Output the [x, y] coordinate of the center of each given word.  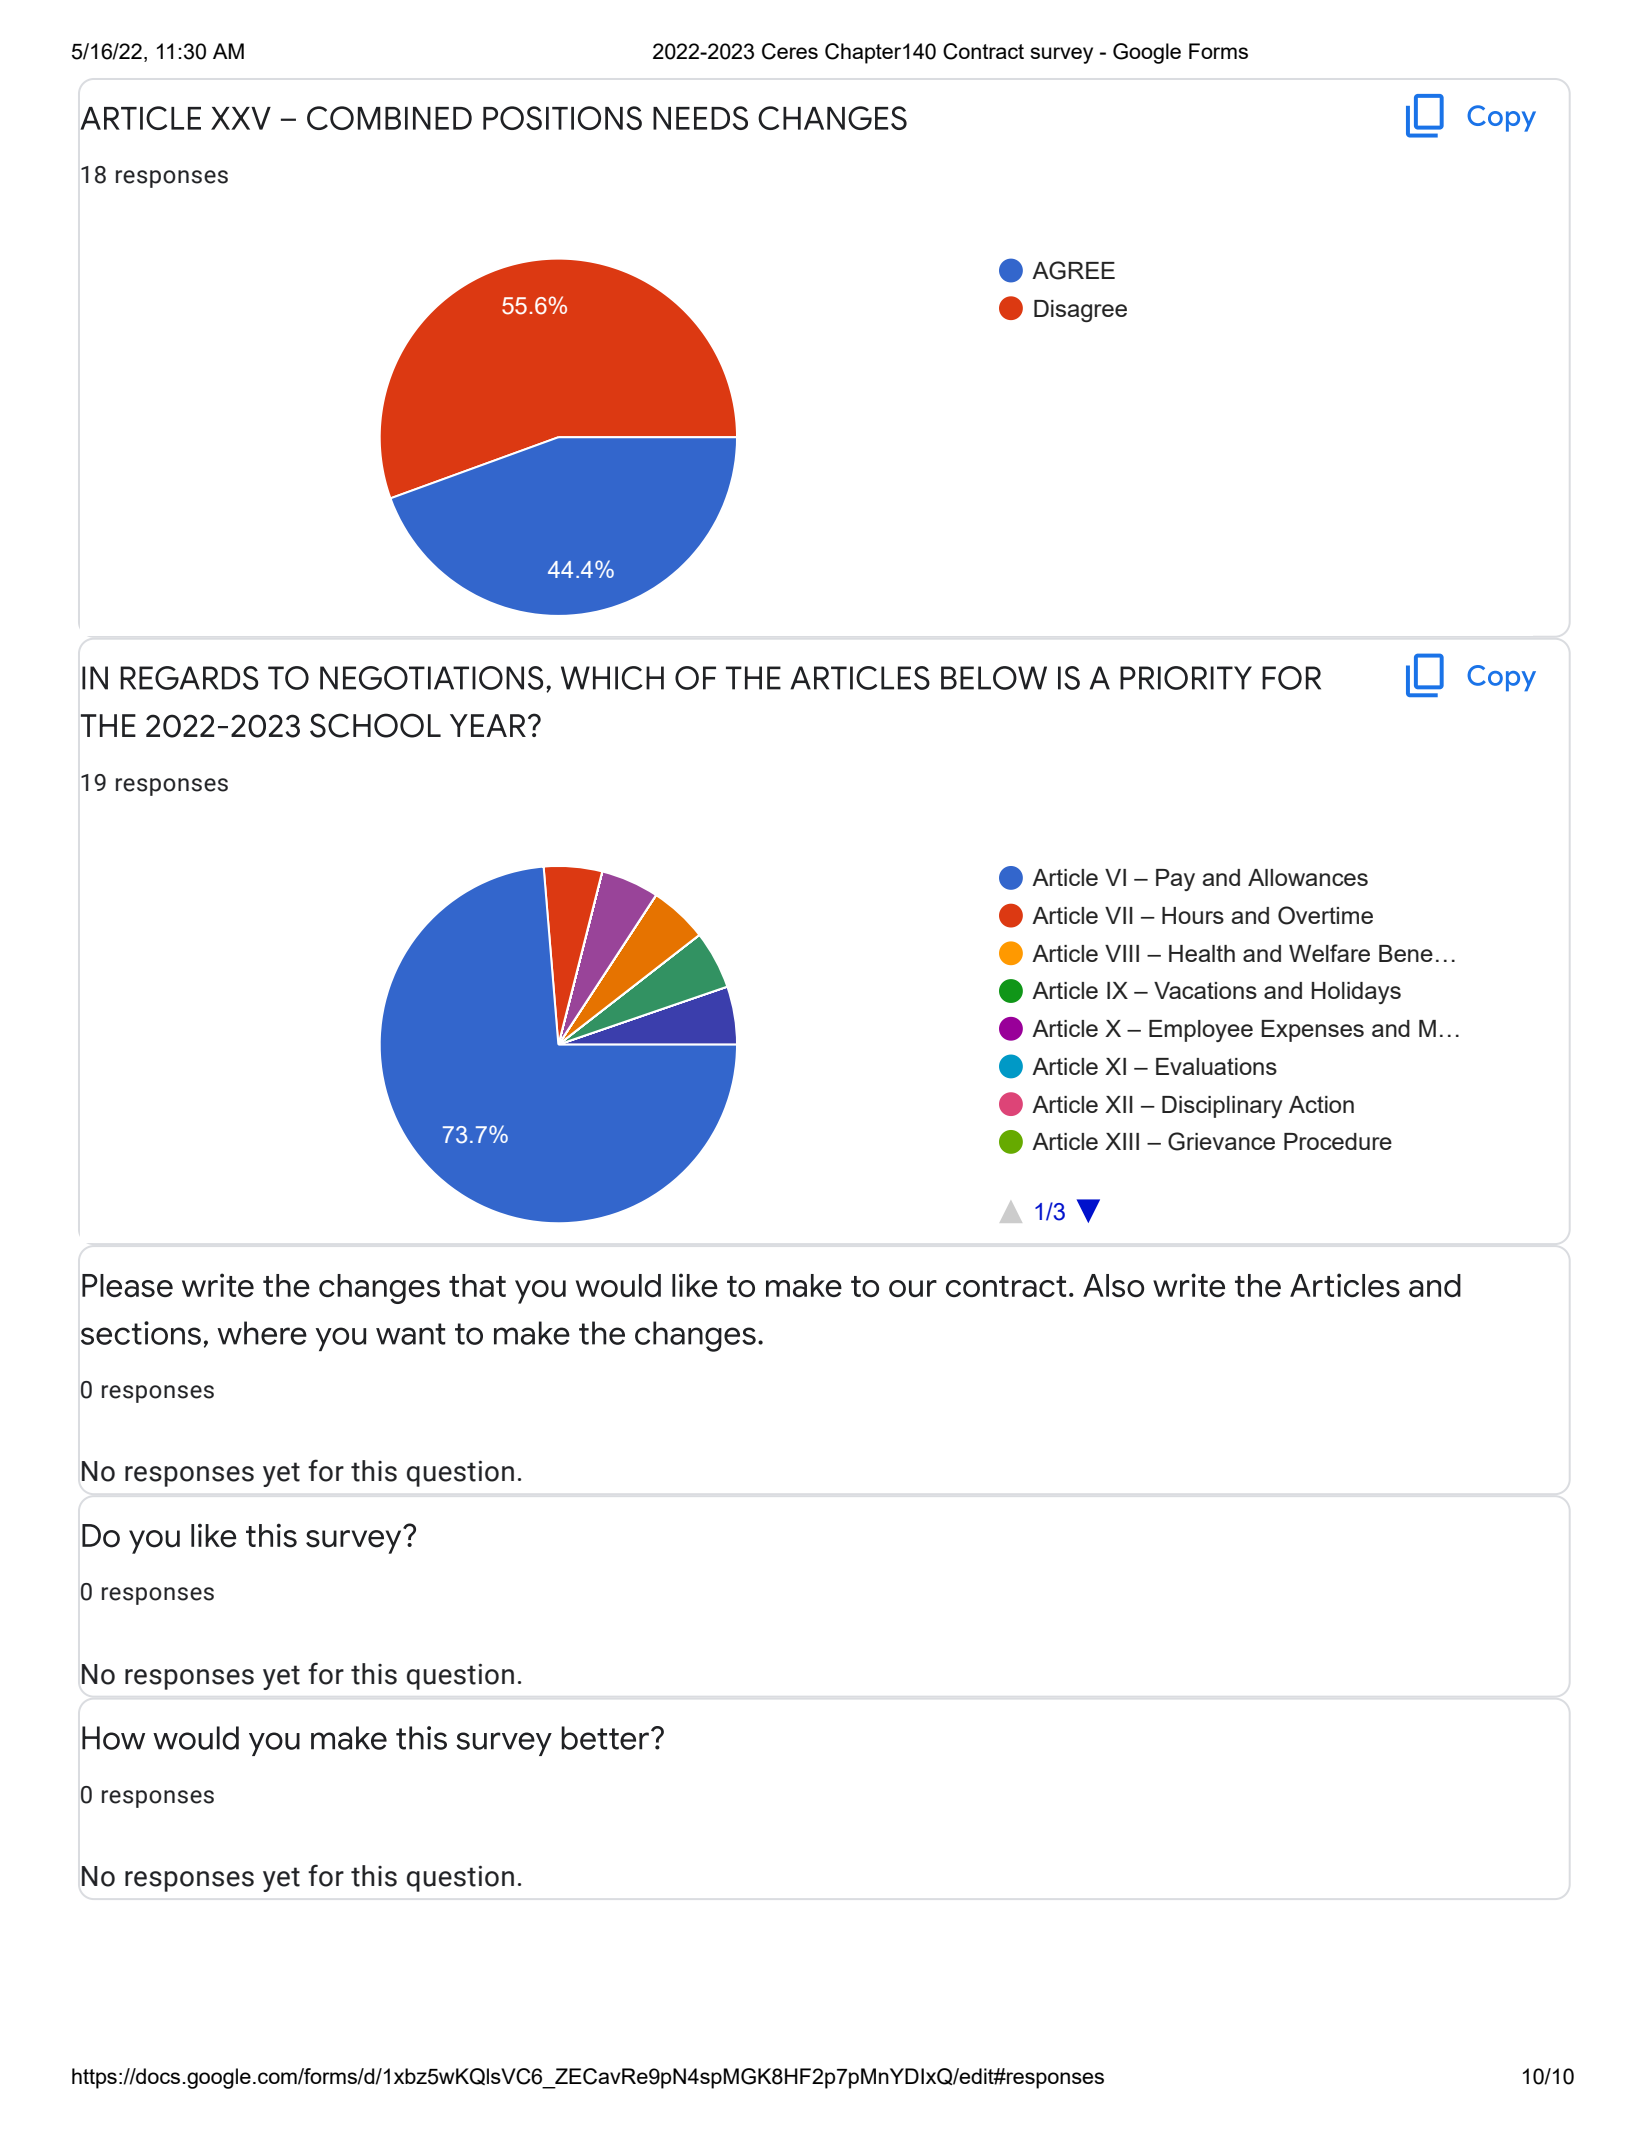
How [113, 1738]
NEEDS [700, 118]
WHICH [612, 678]
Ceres [790, 51]
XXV [241, 118]
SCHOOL [375, 725]
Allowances [1308, 877]
